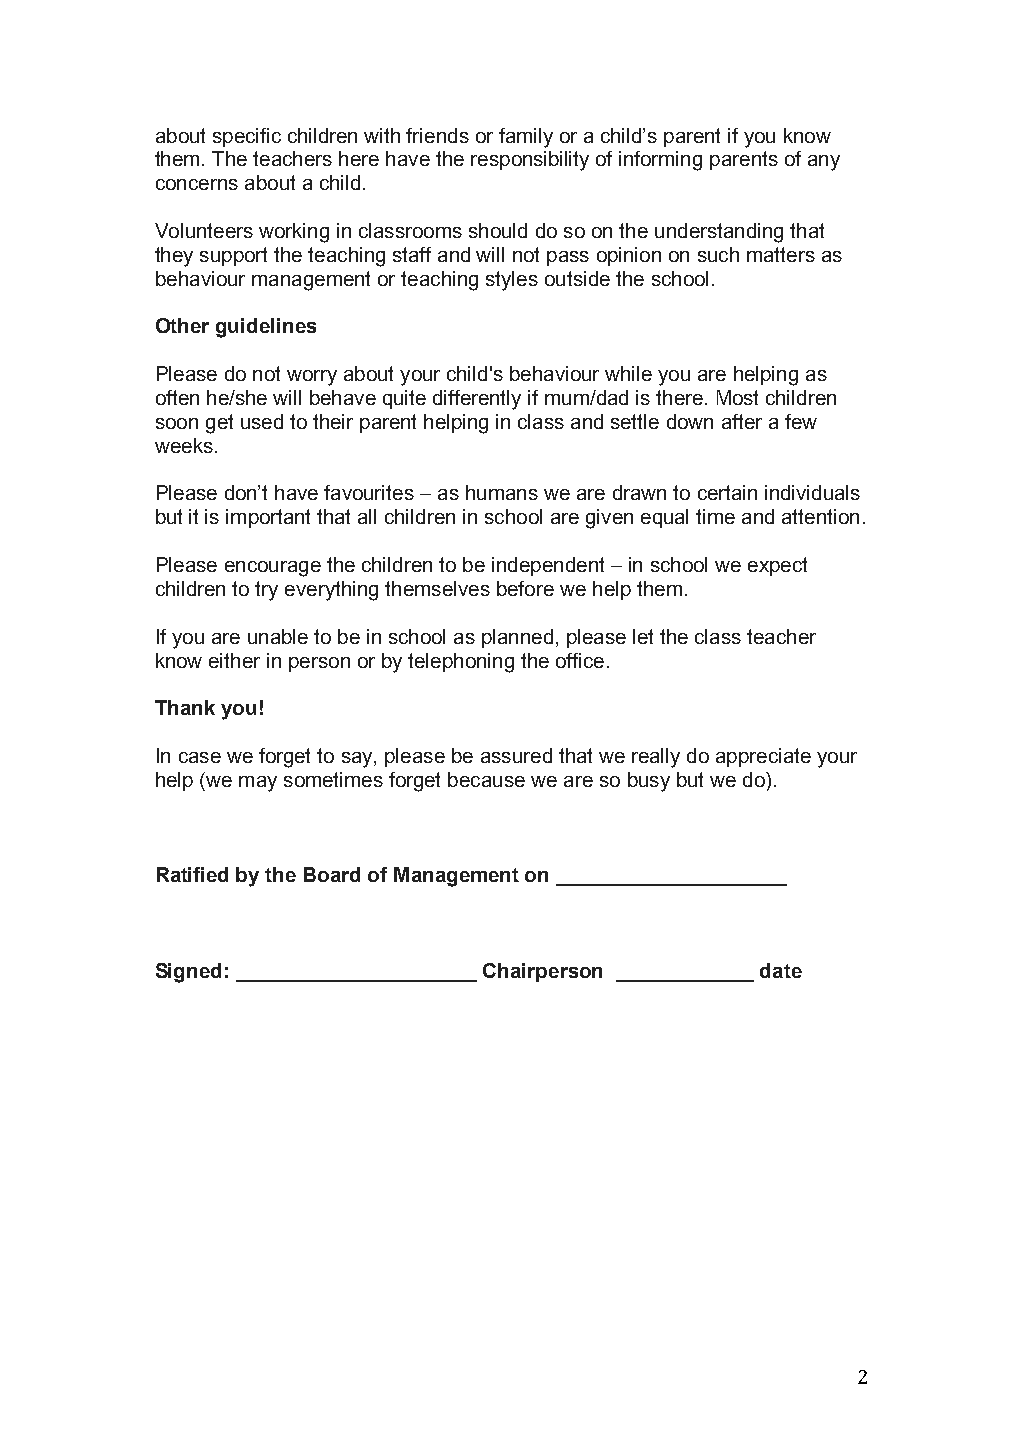 This screenshot has height=1448, width=1024. What do you see at coordinates (530, 161) in the screenshot?
I see `responsibility` at bounding box center [530, 161].
